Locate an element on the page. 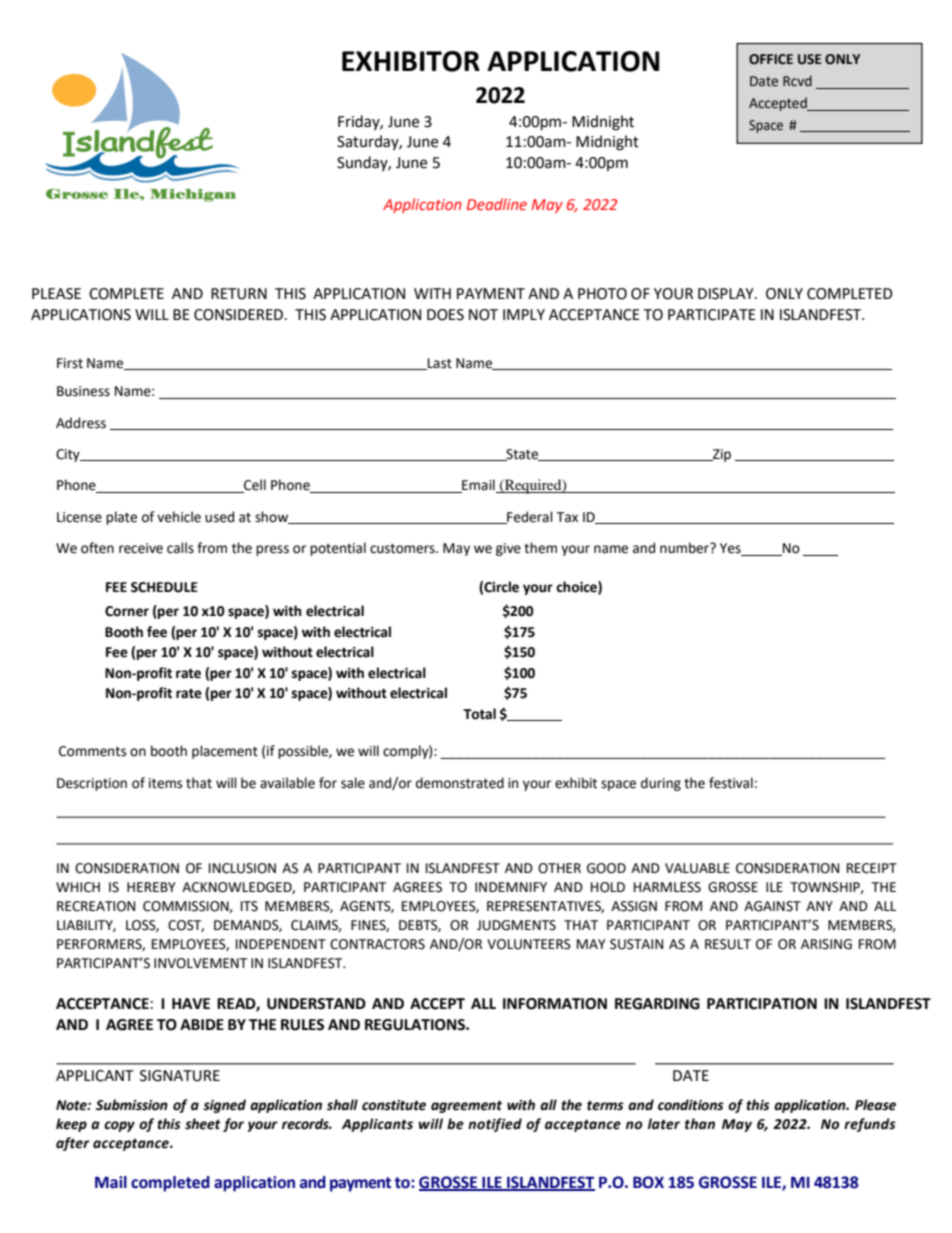  RETURN is located at coordinates (239, 294).
